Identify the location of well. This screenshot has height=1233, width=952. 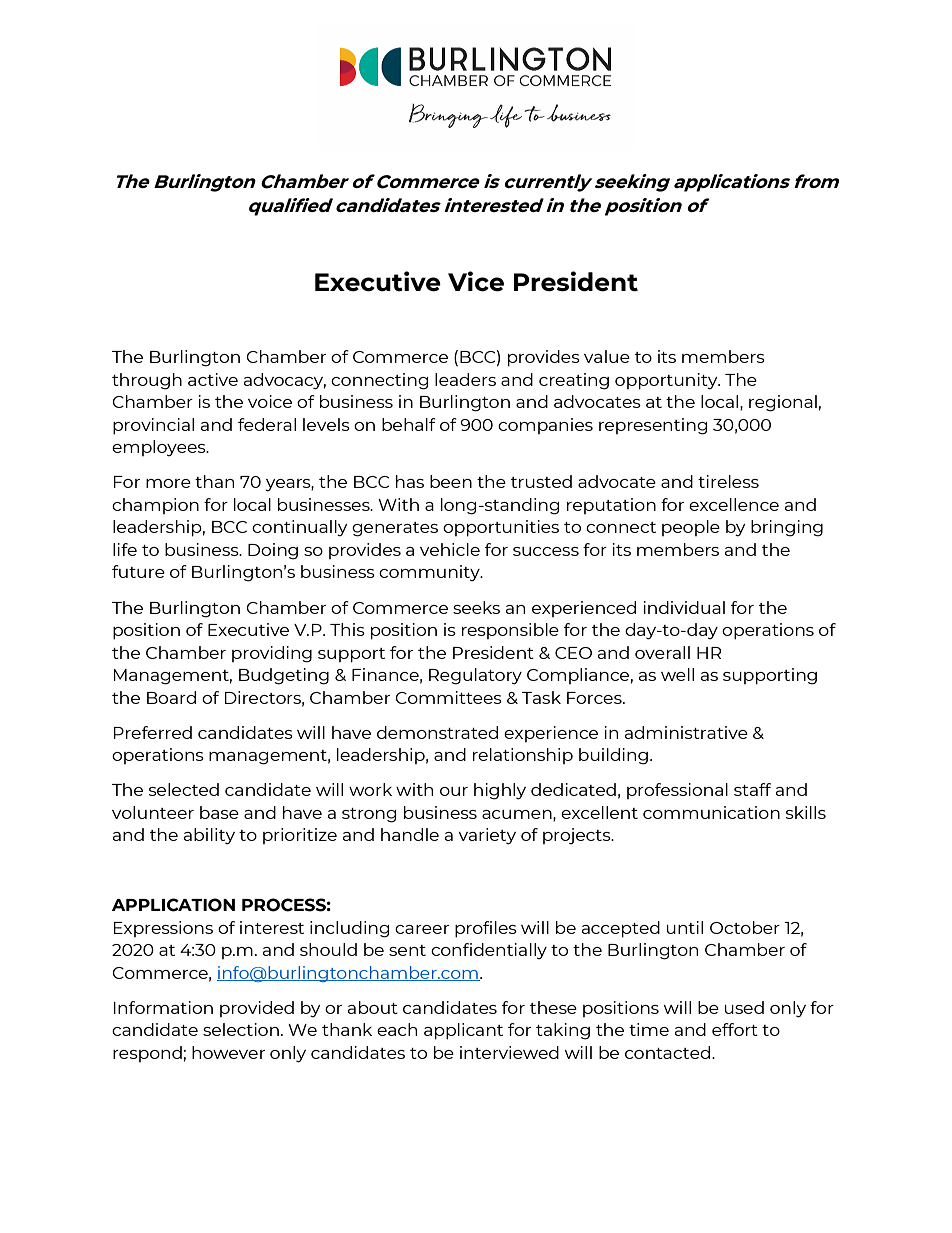
(677, 674).
